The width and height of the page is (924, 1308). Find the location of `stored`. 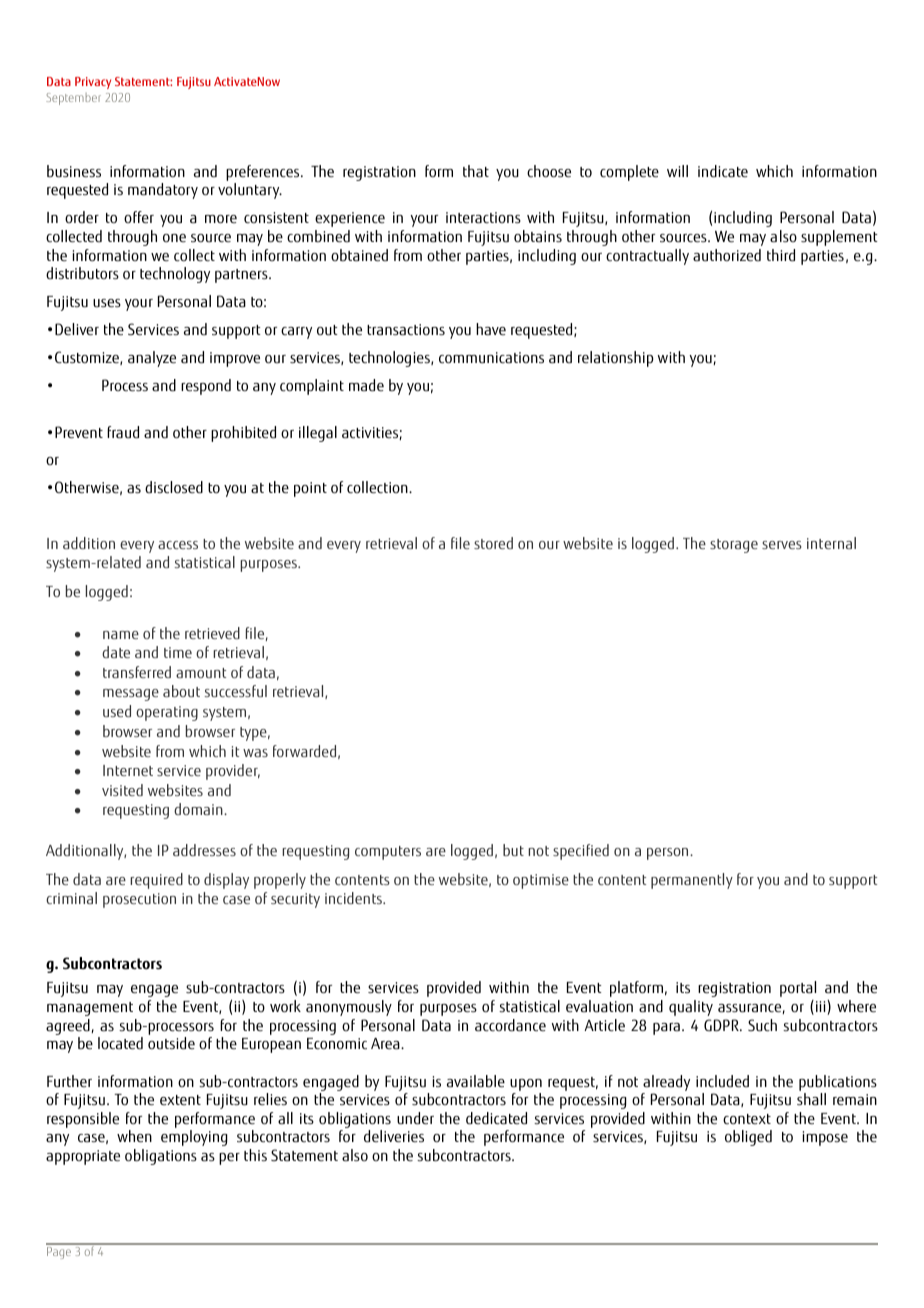

stored is located at coordinates (493, 543).
